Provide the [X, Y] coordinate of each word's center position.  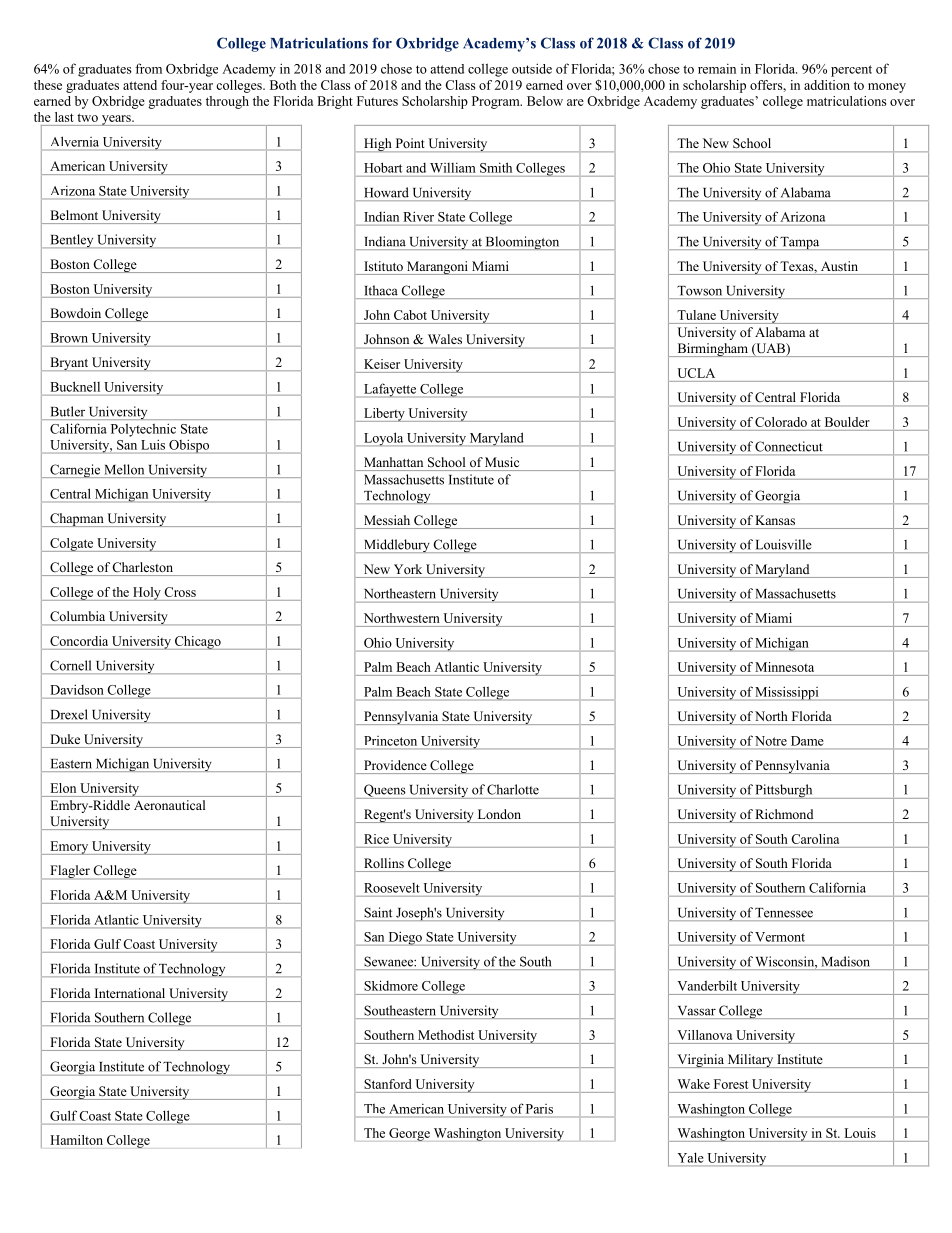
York [408, 569]
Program [497, 102]
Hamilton [77, 1140]
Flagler [70, 872]
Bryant [69, 364]
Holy [147, 594]
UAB [770, 349]
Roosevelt [392, 888]
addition [827, 85]
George [409, 1134]
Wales [445, 339]
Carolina [815, 839]
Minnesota [784, 667]
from [148, 68]
